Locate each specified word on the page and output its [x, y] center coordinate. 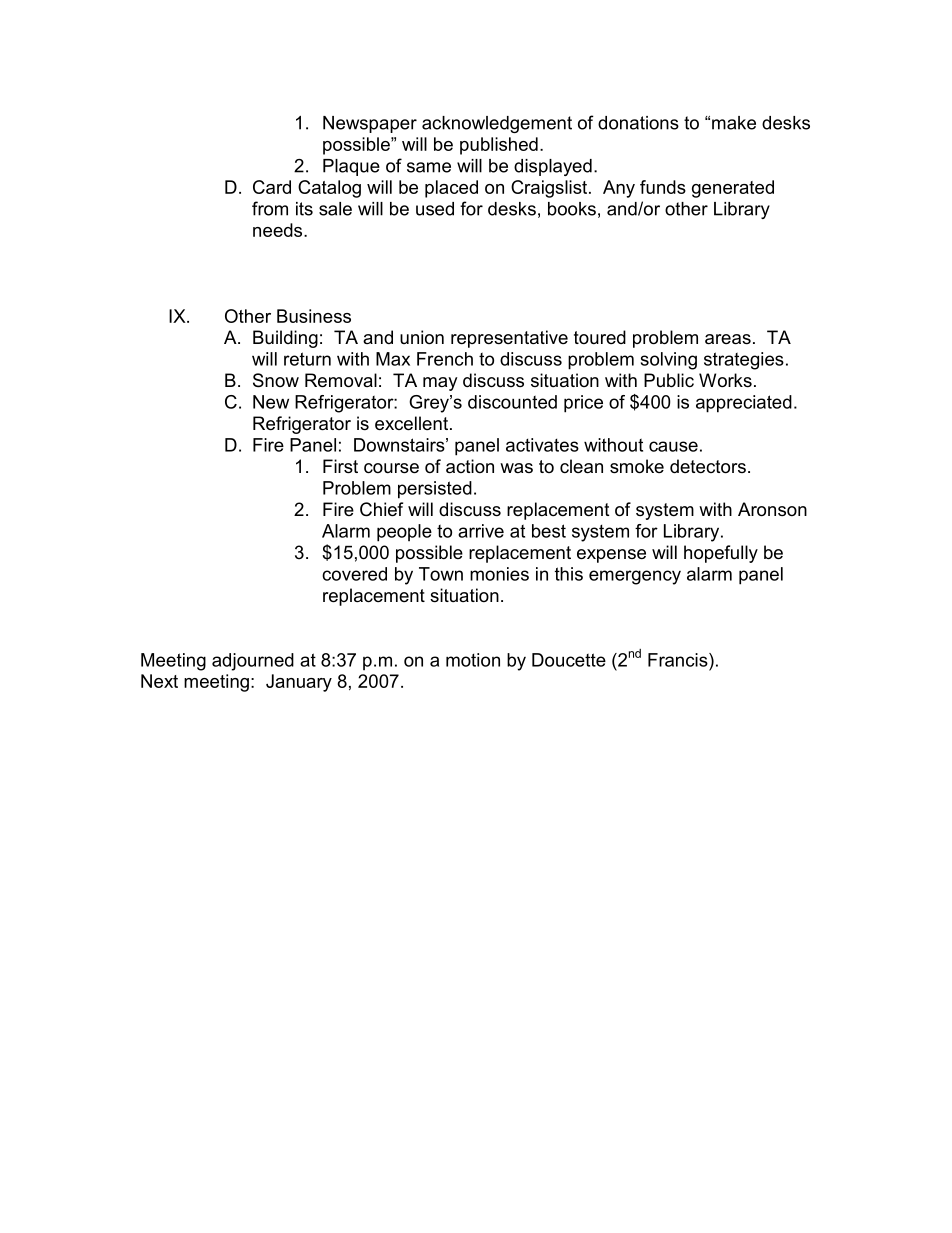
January [299, 683]
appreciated [744, 404]
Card [272, 187]
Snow [276, 380]
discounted [512, 402]
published [499, 146]
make [734, 123]
